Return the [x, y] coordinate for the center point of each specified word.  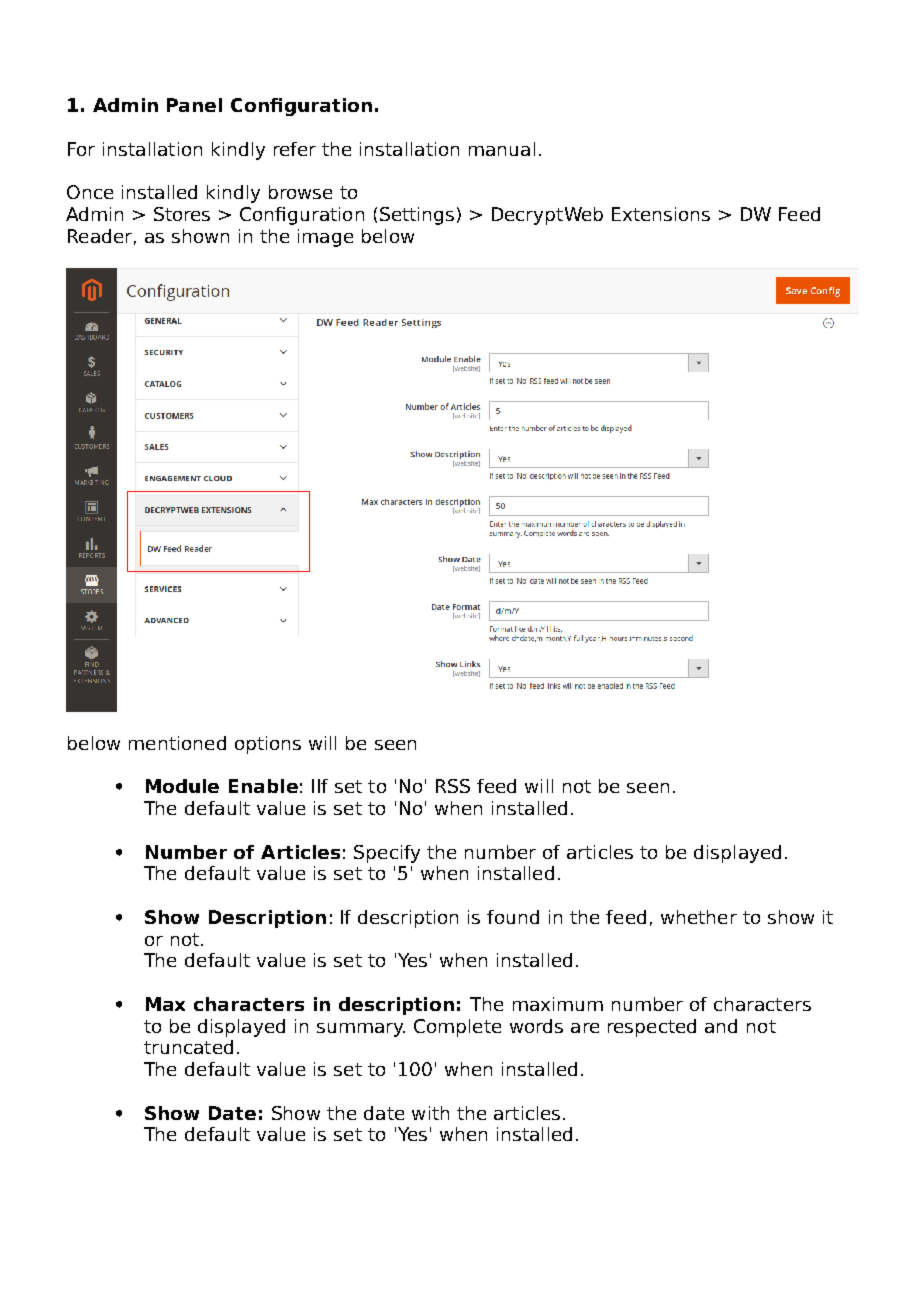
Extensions [661, 214]
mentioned [177, 743]
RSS [453, 786]
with [430, 1113]
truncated [188, 1047]
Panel [194, 105]
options [268, 745]
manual [502, 149]
